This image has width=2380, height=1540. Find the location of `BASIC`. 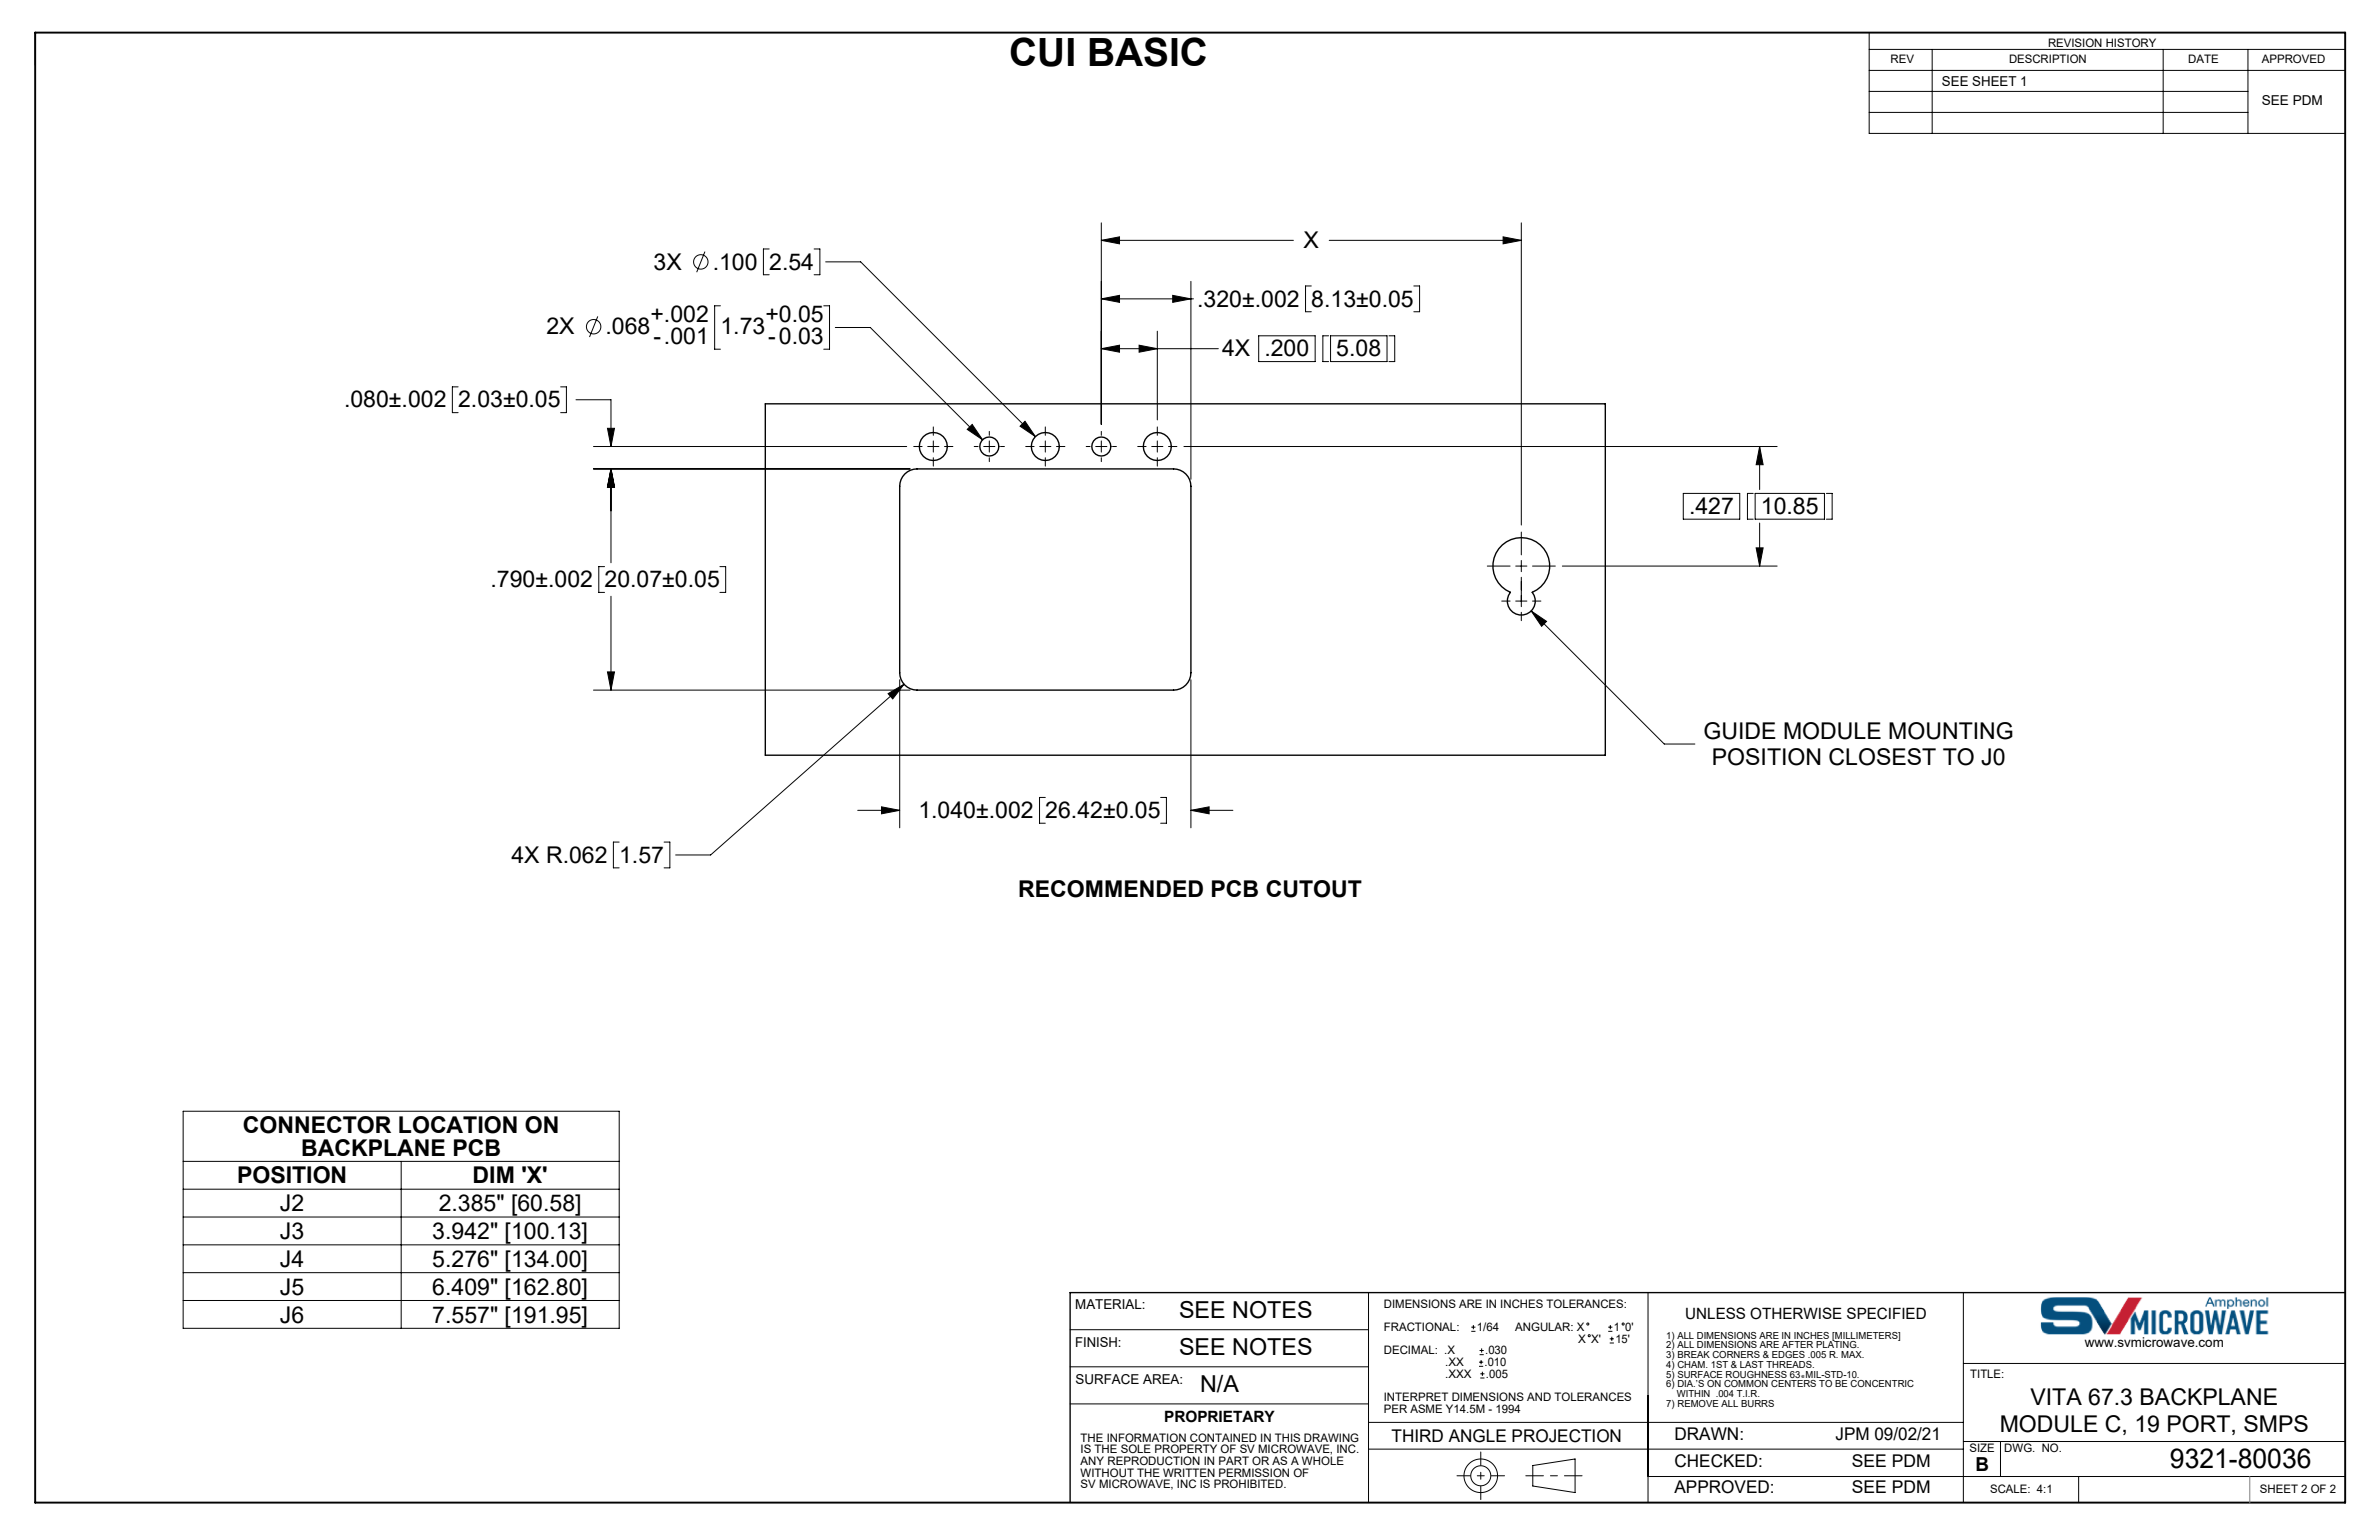

BASIC is located at coordinates (1147, 52).
